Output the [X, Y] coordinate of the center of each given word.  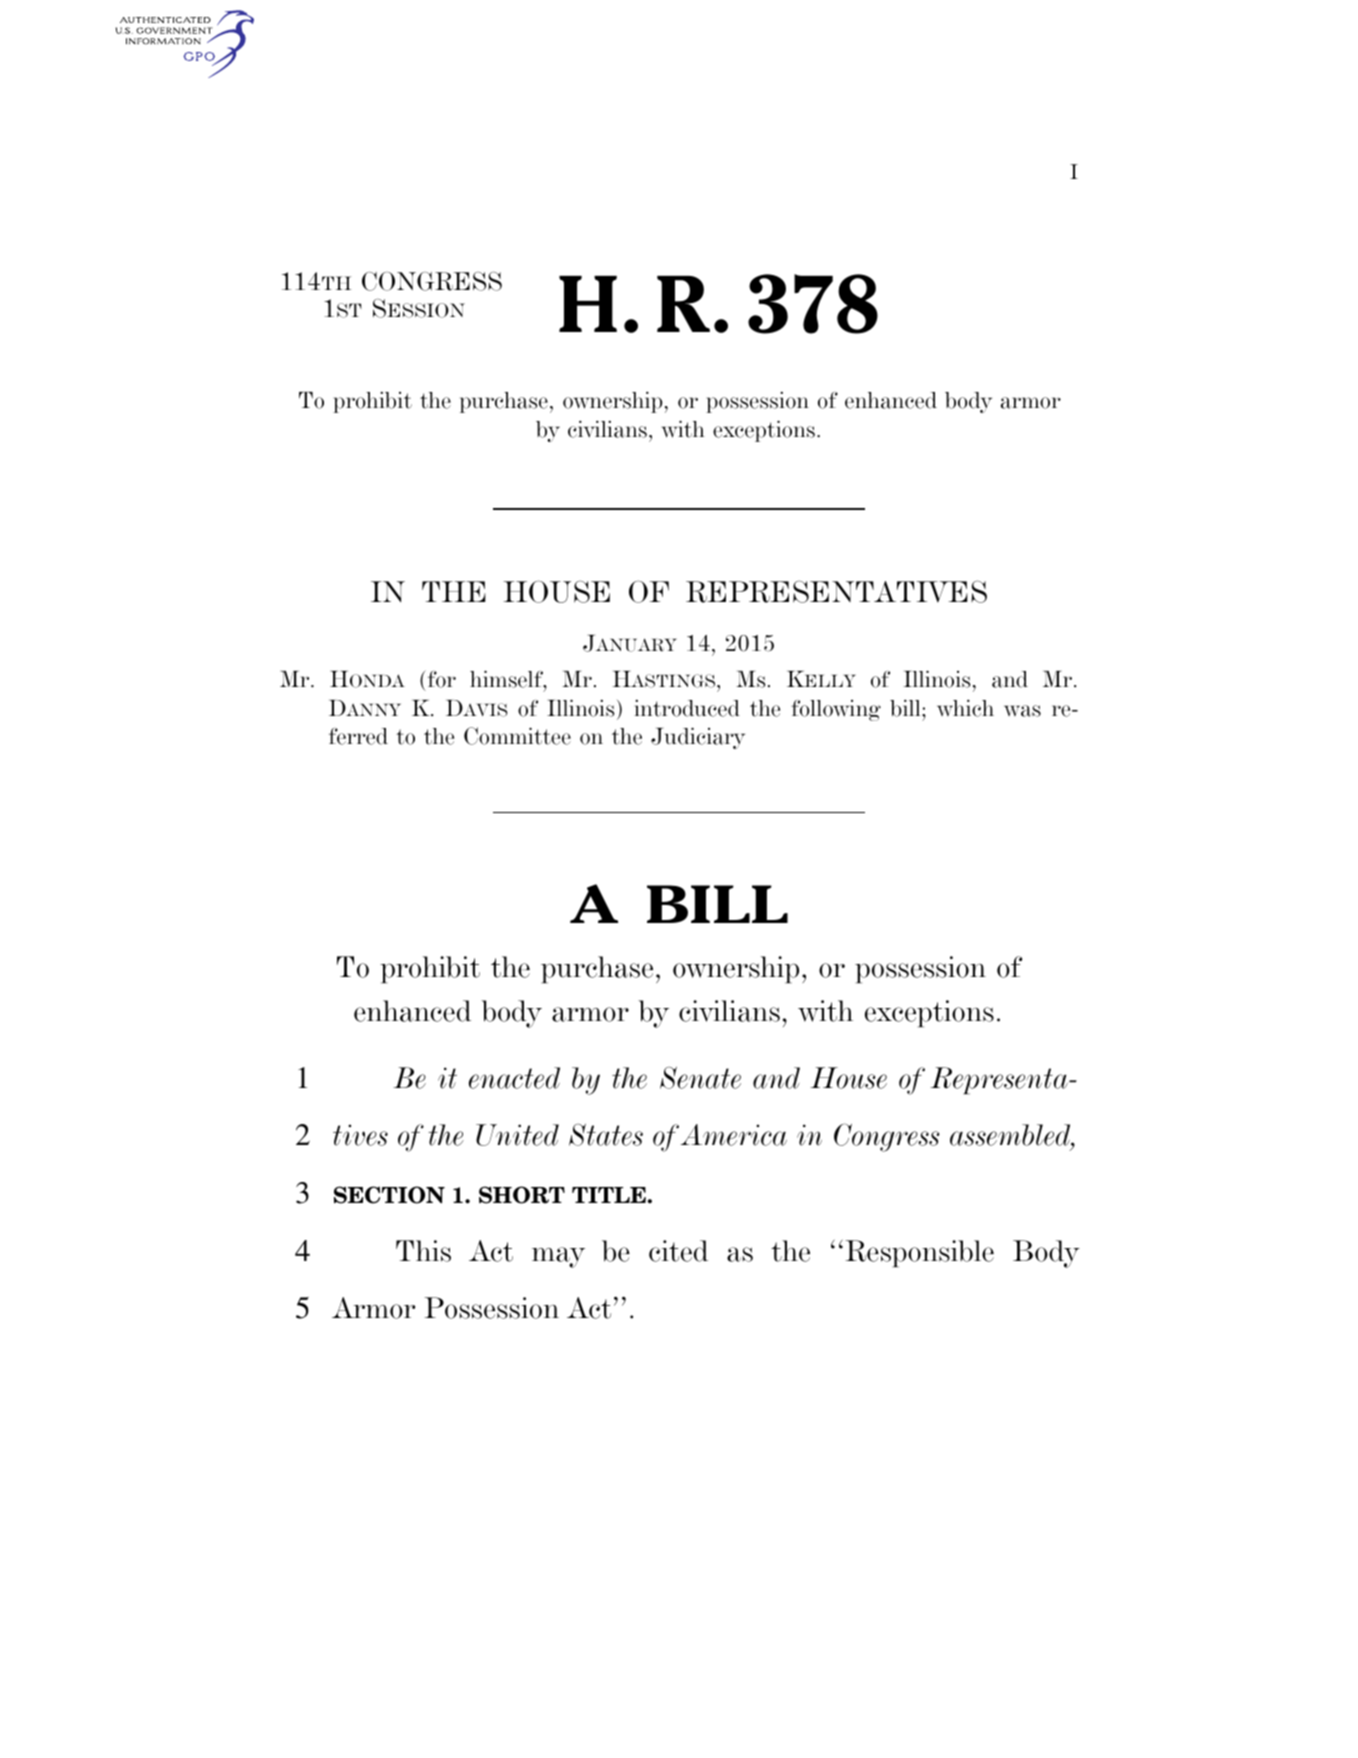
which [965, 708]
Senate [700, 1077]
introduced [687, 708]
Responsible [920, 1253]
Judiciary [698, 738]
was [1022, 711]
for [440, 679]
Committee [517, 736]
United [517, 1135]
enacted [514, 1078]
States [606, 1134]
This [423, 1251]
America [734, 1135]
